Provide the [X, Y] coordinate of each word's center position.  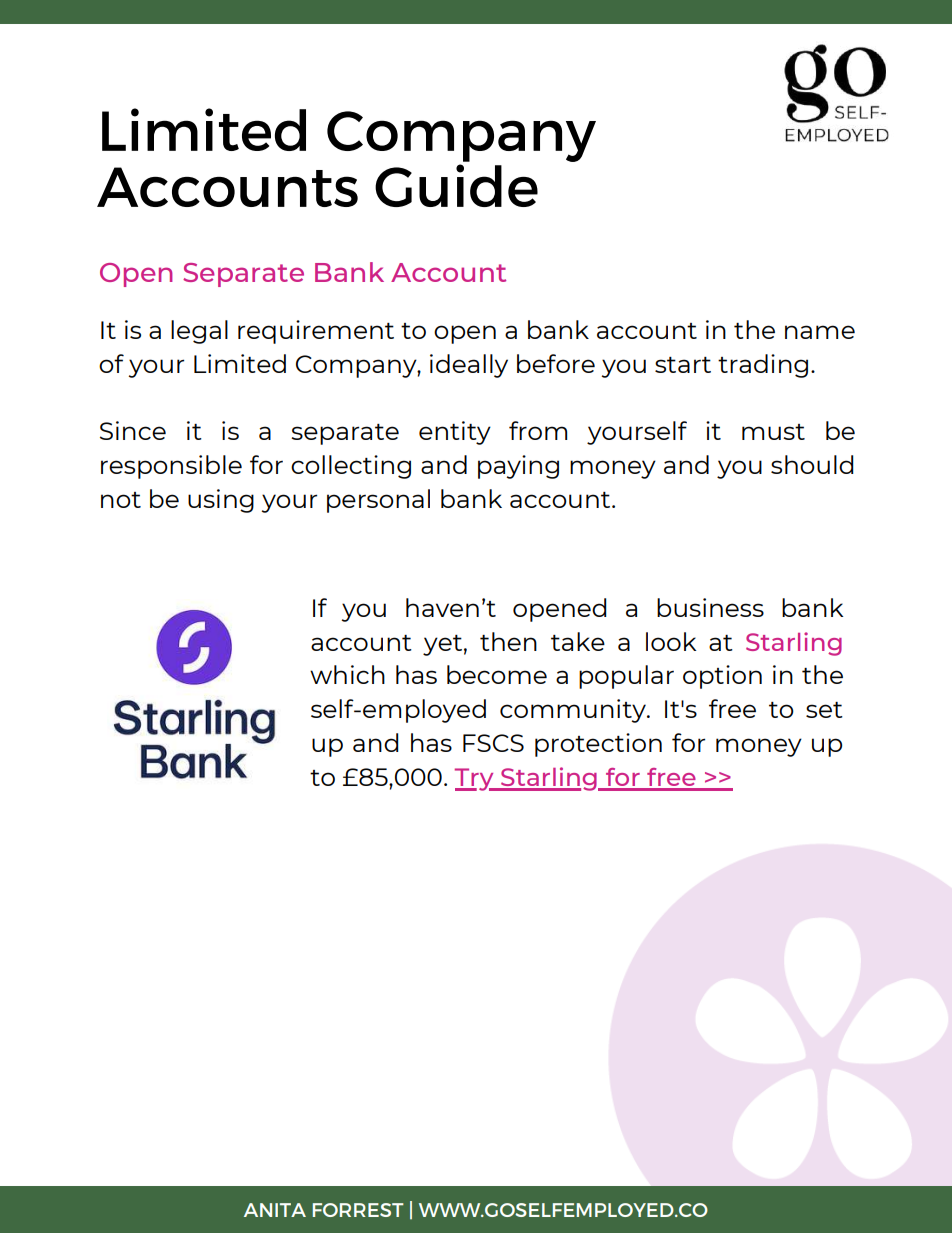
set [824, 710]
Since [133, 430]
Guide [456, 185]
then [508, 641]
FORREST [358, 1210]
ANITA [275, 1210]
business [710, 607]
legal [199, 332]
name [820, 332]
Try [475, 779]
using [221, 501]
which [347, 674]
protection [598, 745]
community [574, 711]
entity [455, 433]
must [773, 432]
